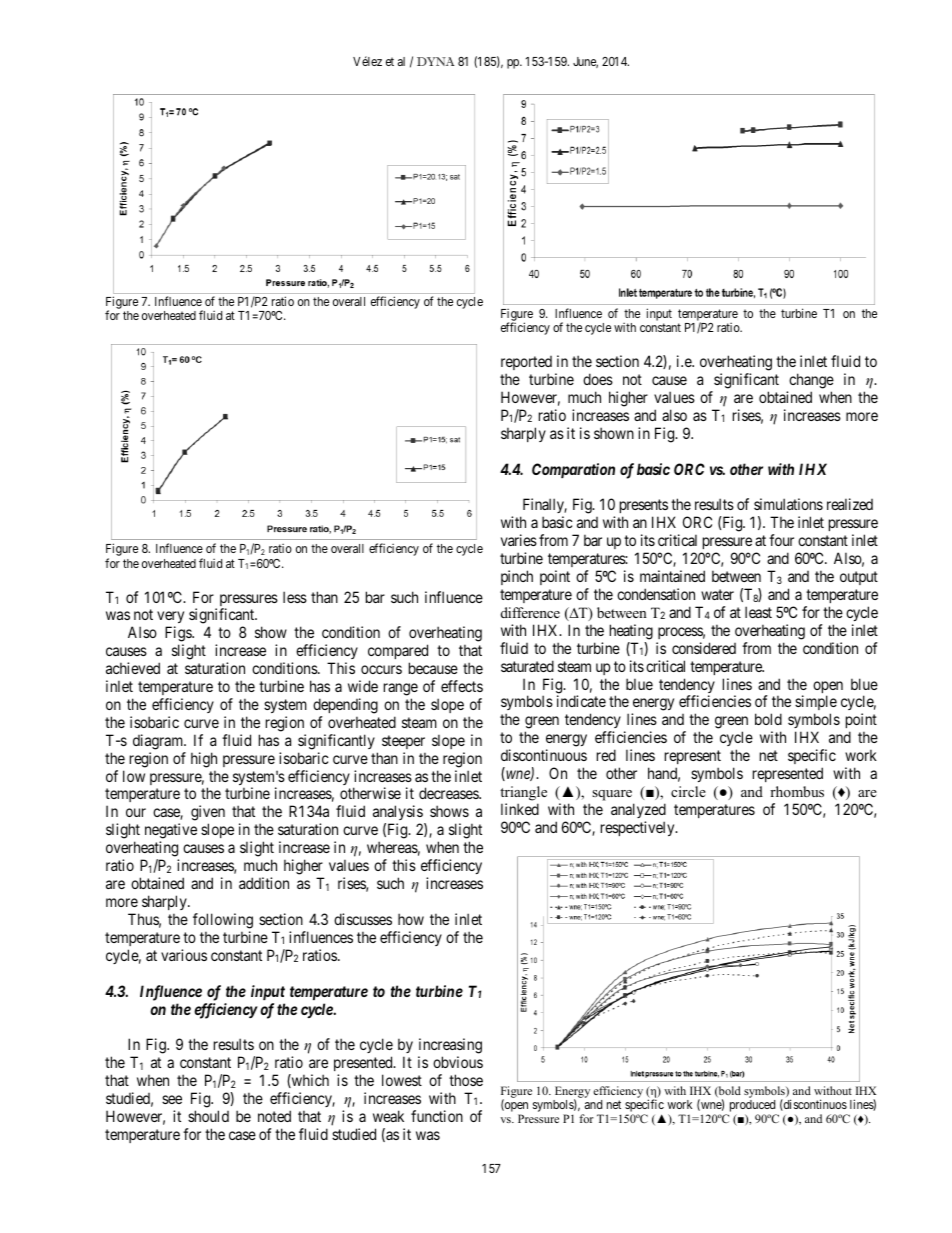  What do you see at coordinates (466, 1080) in the document?
I see `those` at bounding box center [466, 1080].
